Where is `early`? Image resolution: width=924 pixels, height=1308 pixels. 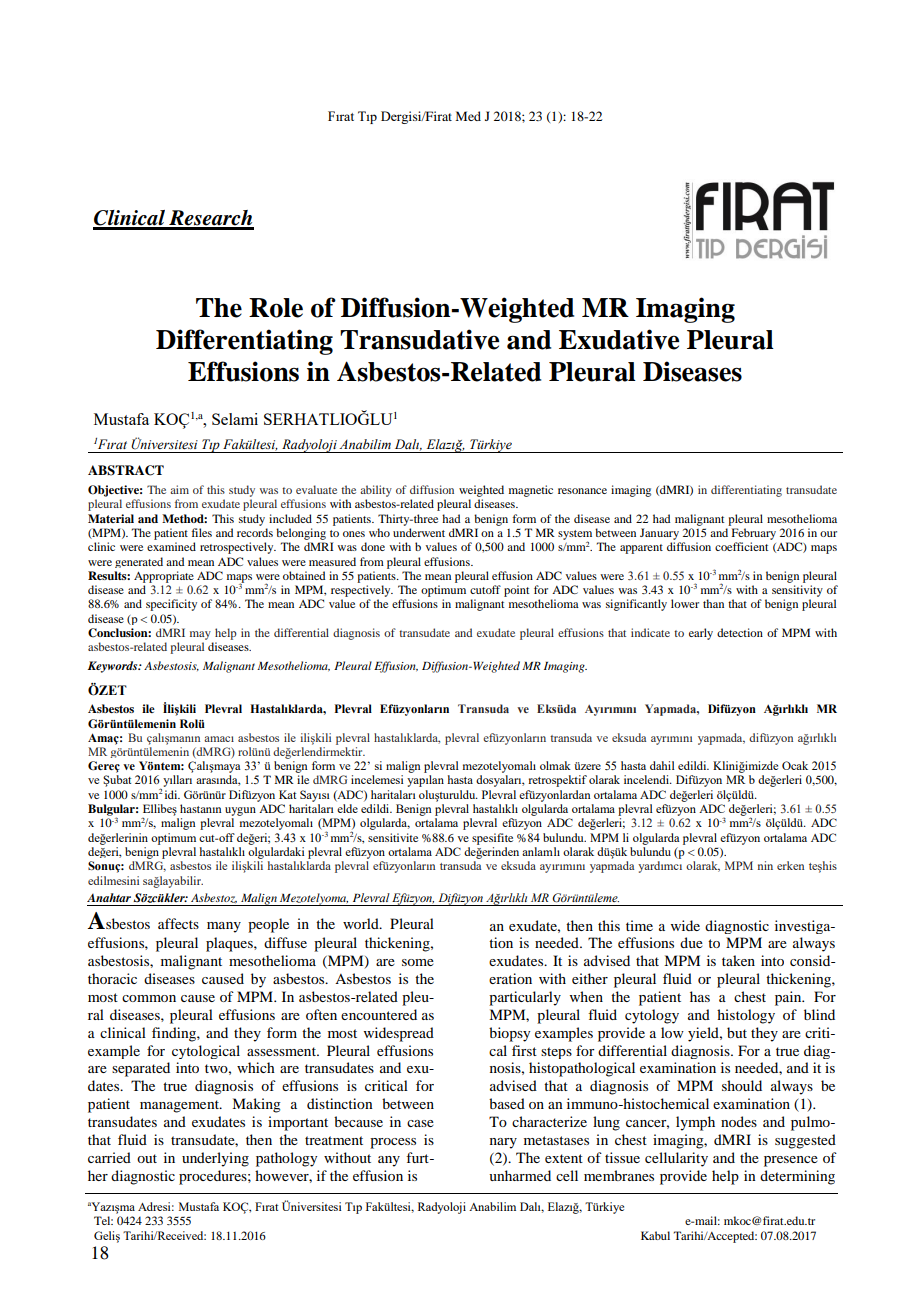
early is located at coordinates (701, 634).
